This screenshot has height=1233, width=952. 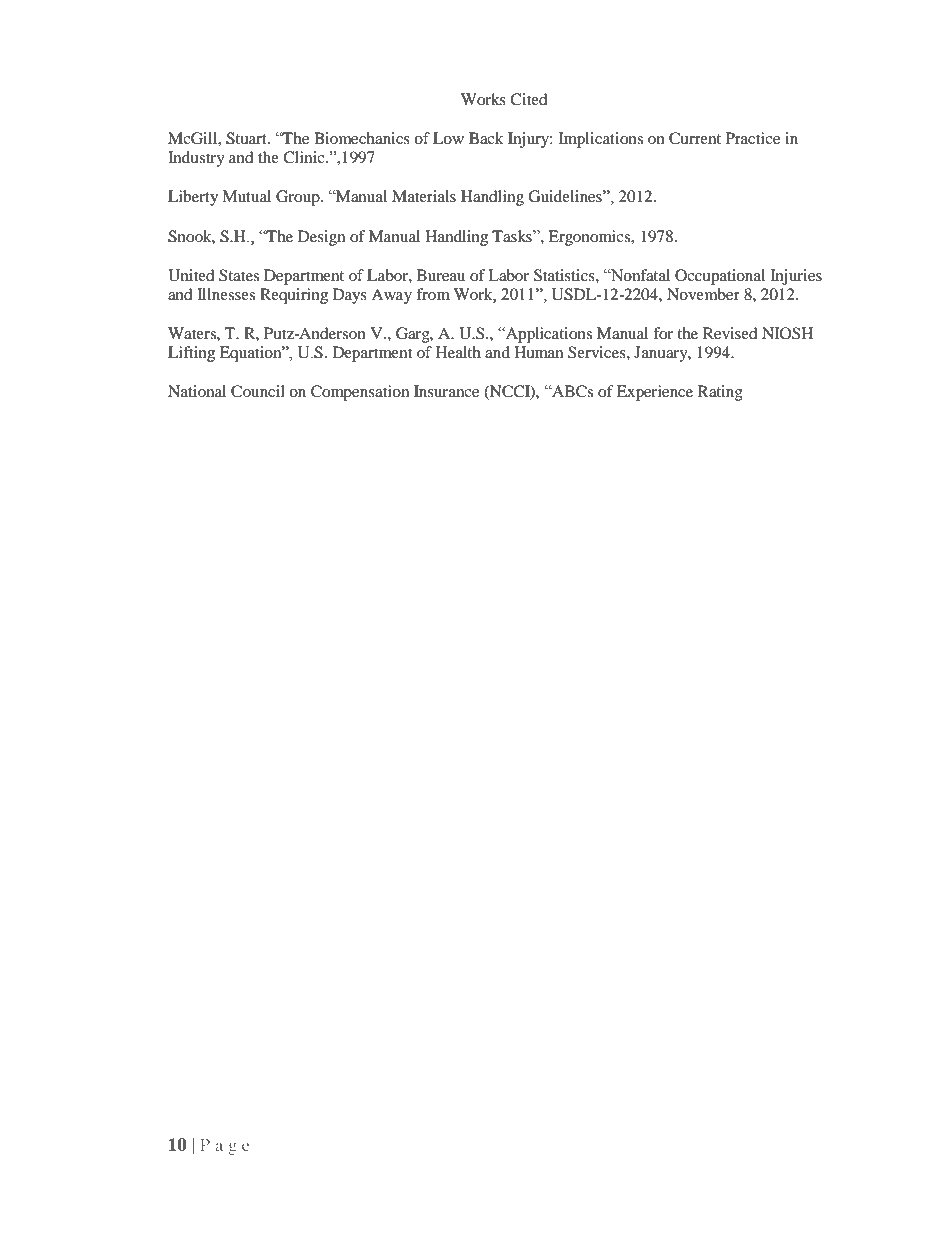 I want to click on Council, so click(x=258, y=391).
